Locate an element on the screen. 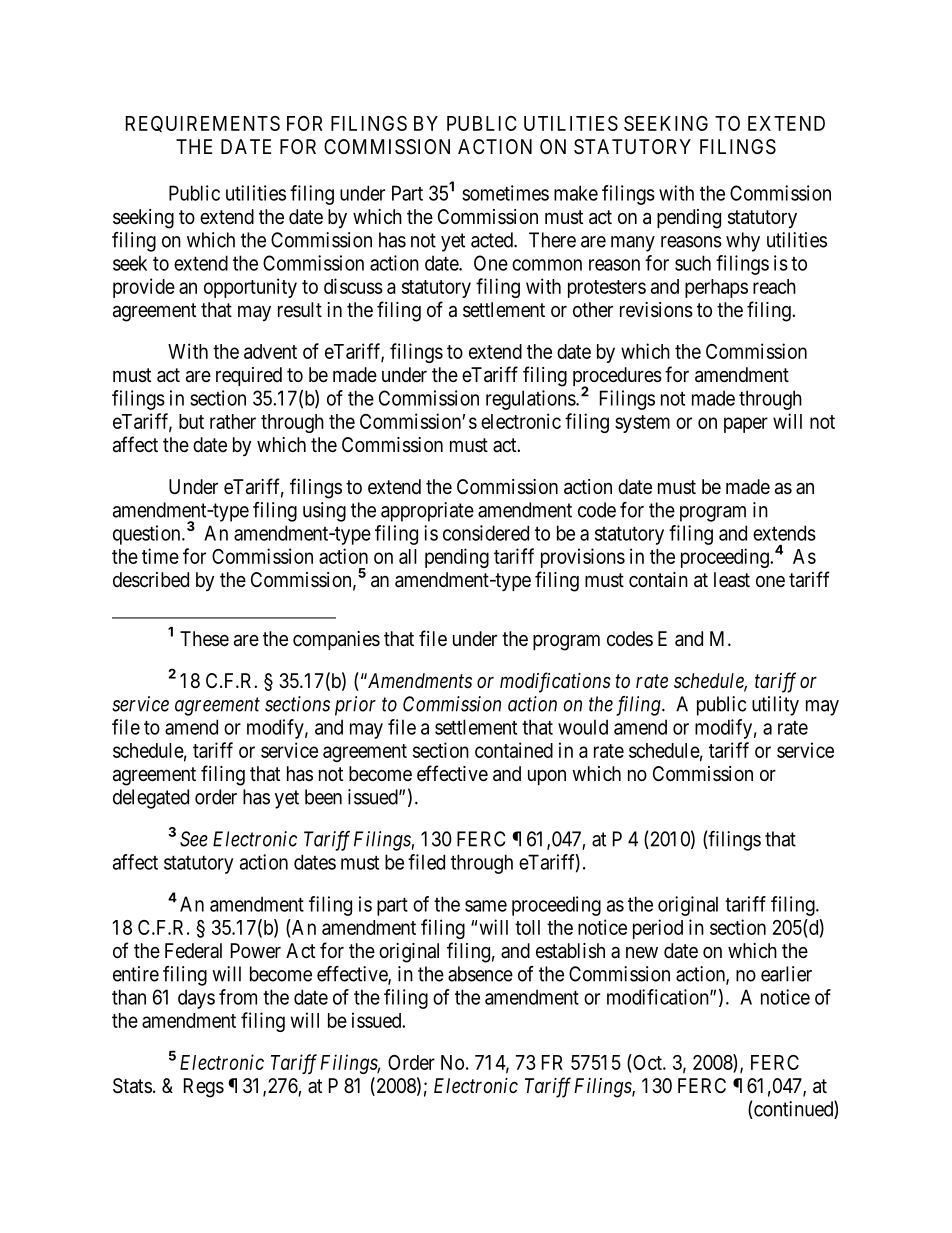 Image resolution: width=952 pixels, height=1233 pixels. appropriate is located at coordinates (427, 512).
